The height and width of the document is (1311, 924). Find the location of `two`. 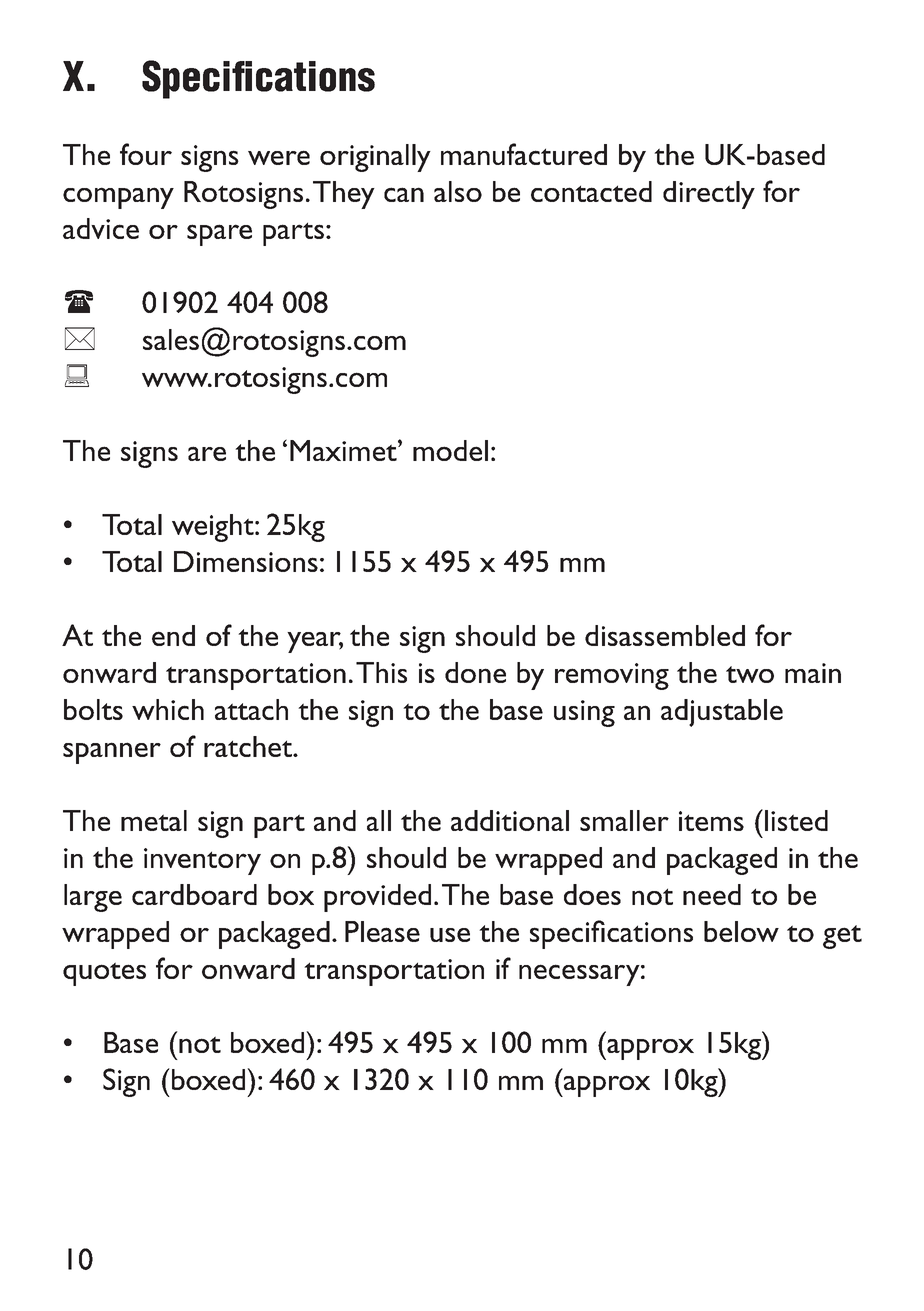

two is located at coordinates (750, 674).
